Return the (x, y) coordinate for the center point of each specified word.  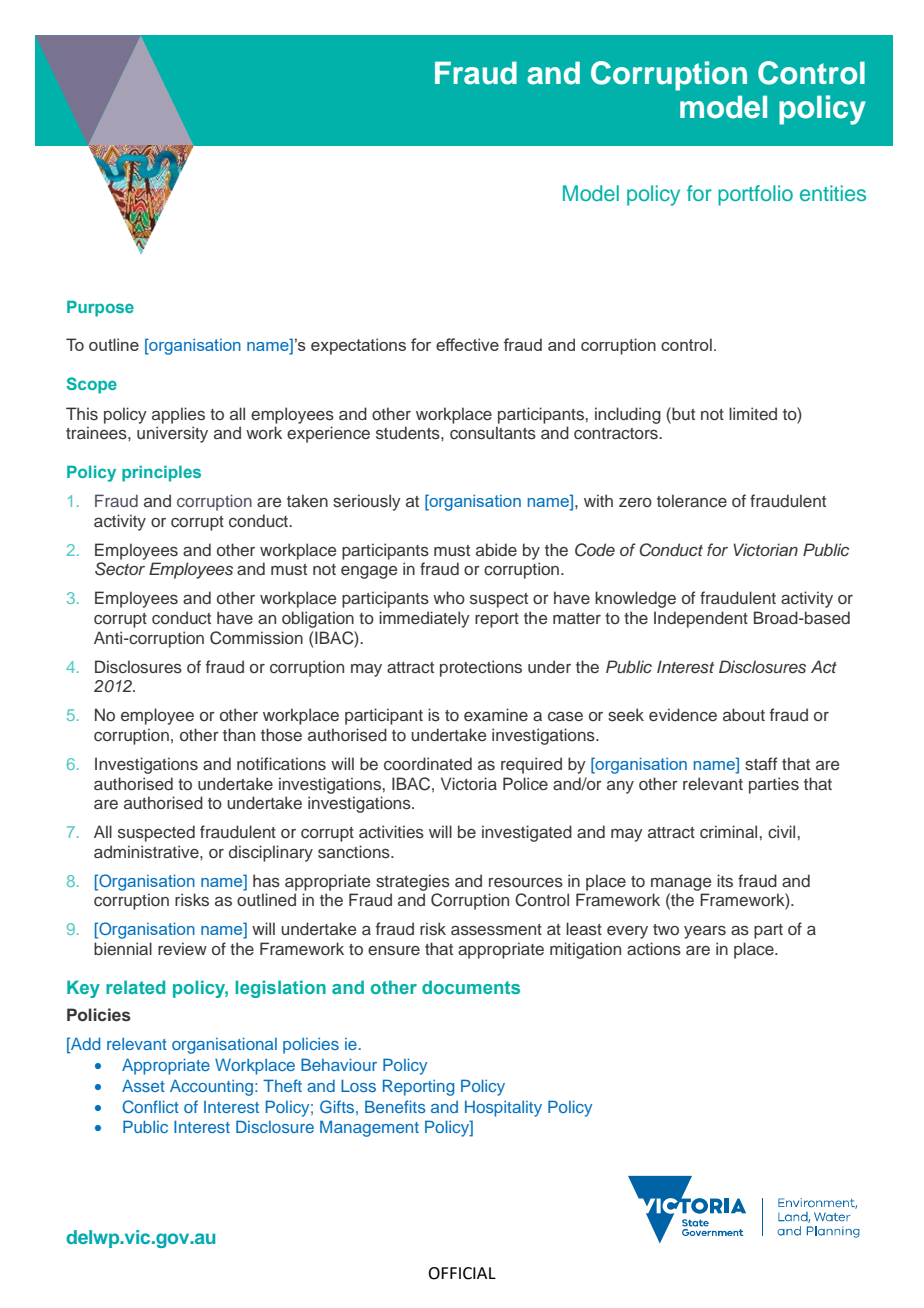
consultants (493, 433)
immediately (424, 619)
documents (471, 987)
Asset (143, 1085)
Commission (256, 638)
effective (467, 344)
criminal (730, 832)
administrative (147, 852)
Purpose (100, 308)
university (172, 434)
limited (753, 413)
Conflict (151, 1107)
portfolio (755, 195)
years (705, 932)
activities (391, 832)
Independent (701, 619)
